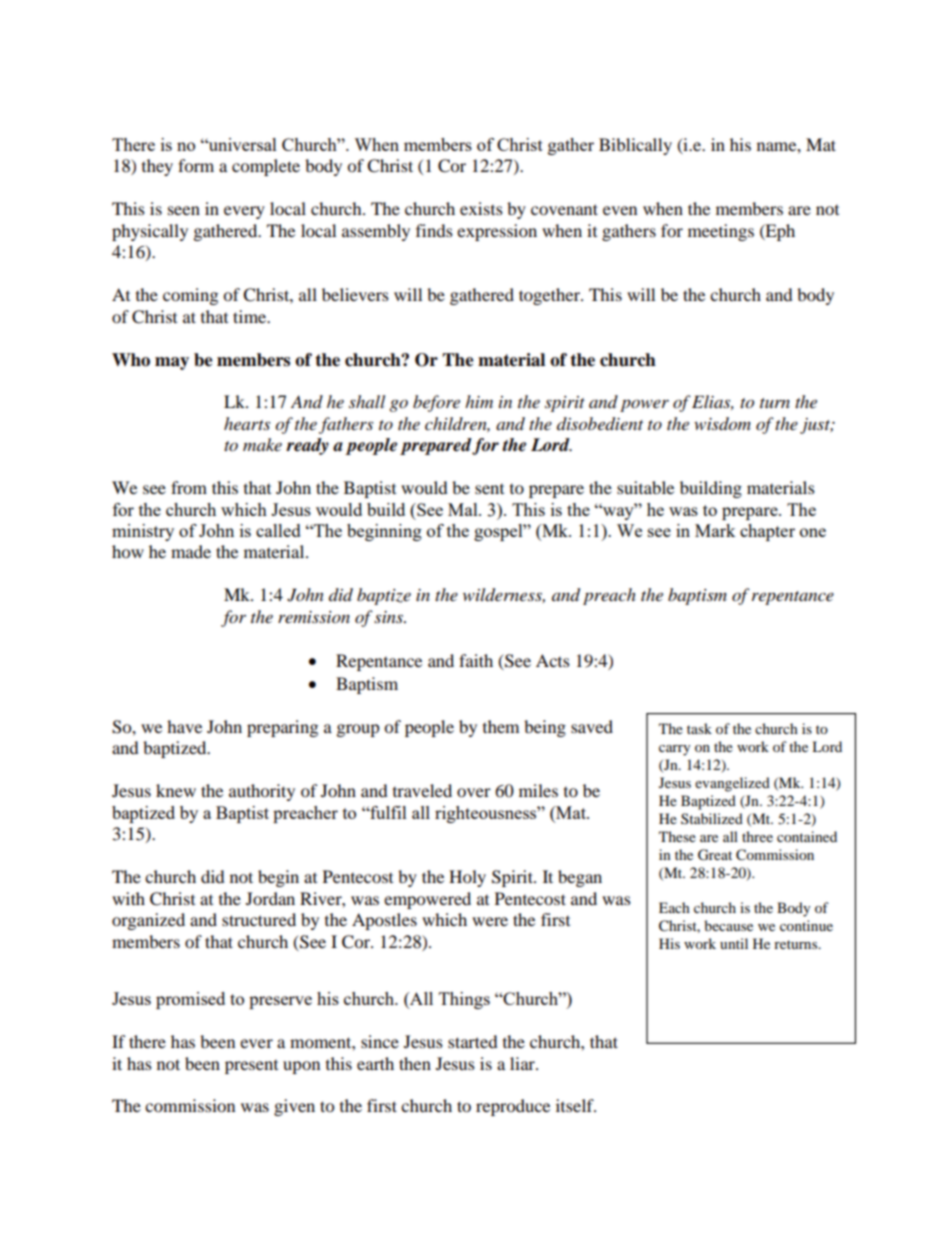 The height and width of the image is (1233, 952). I want to click on meetings, so click(721, 232).
